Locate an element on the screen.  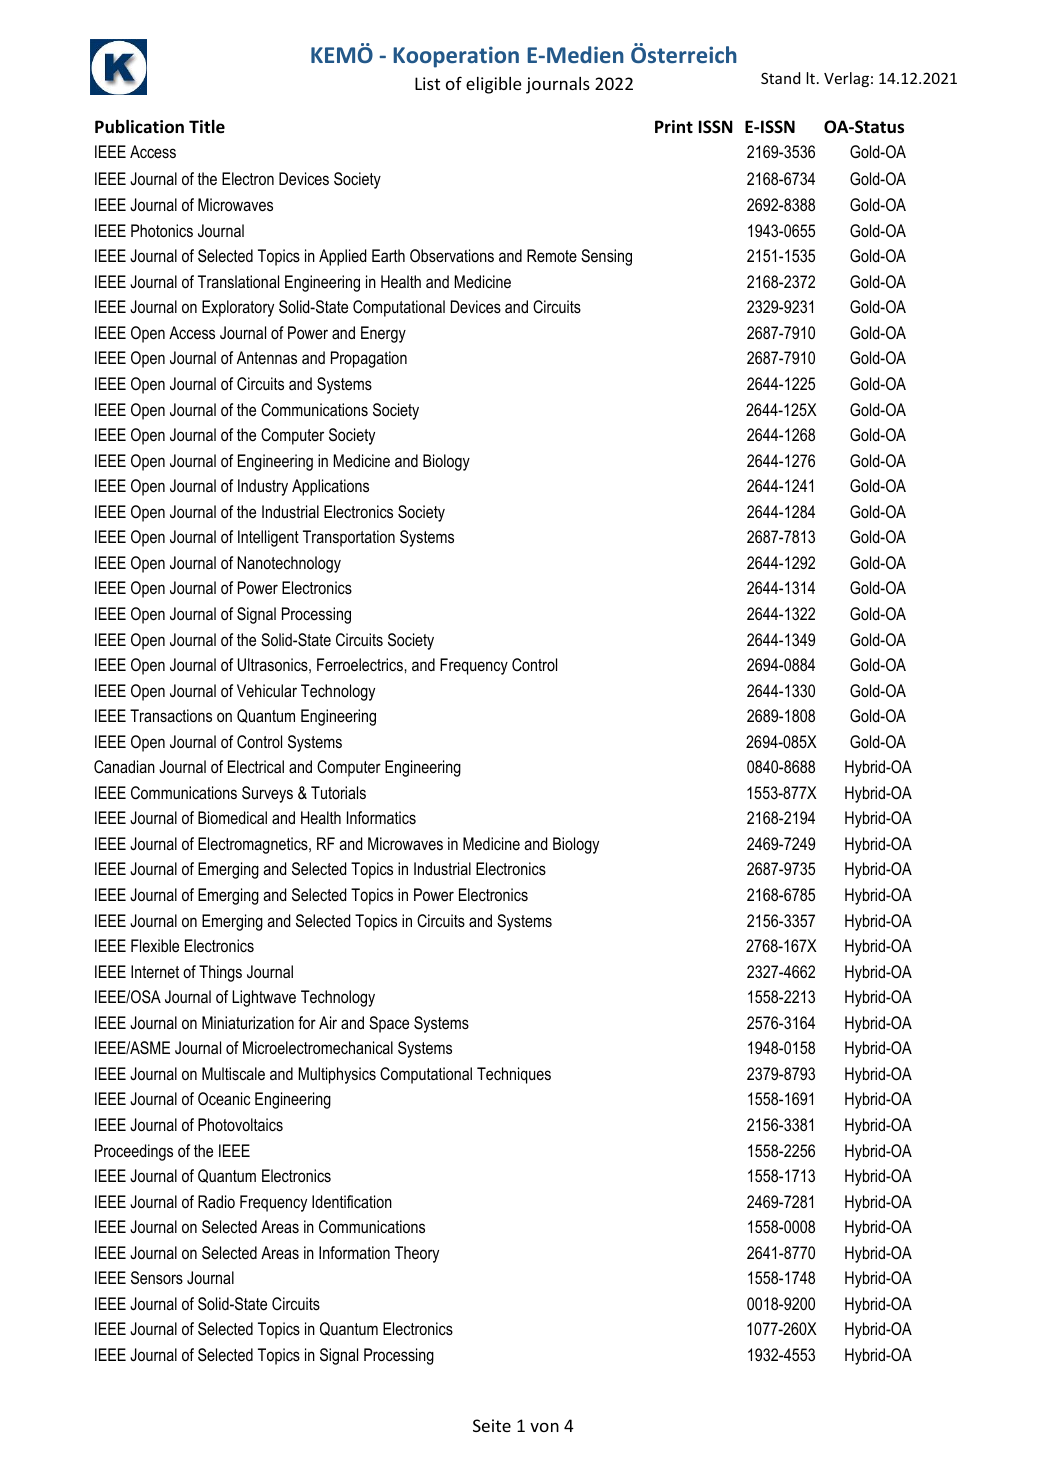
Antennas is located at coordinates (267, 357).
